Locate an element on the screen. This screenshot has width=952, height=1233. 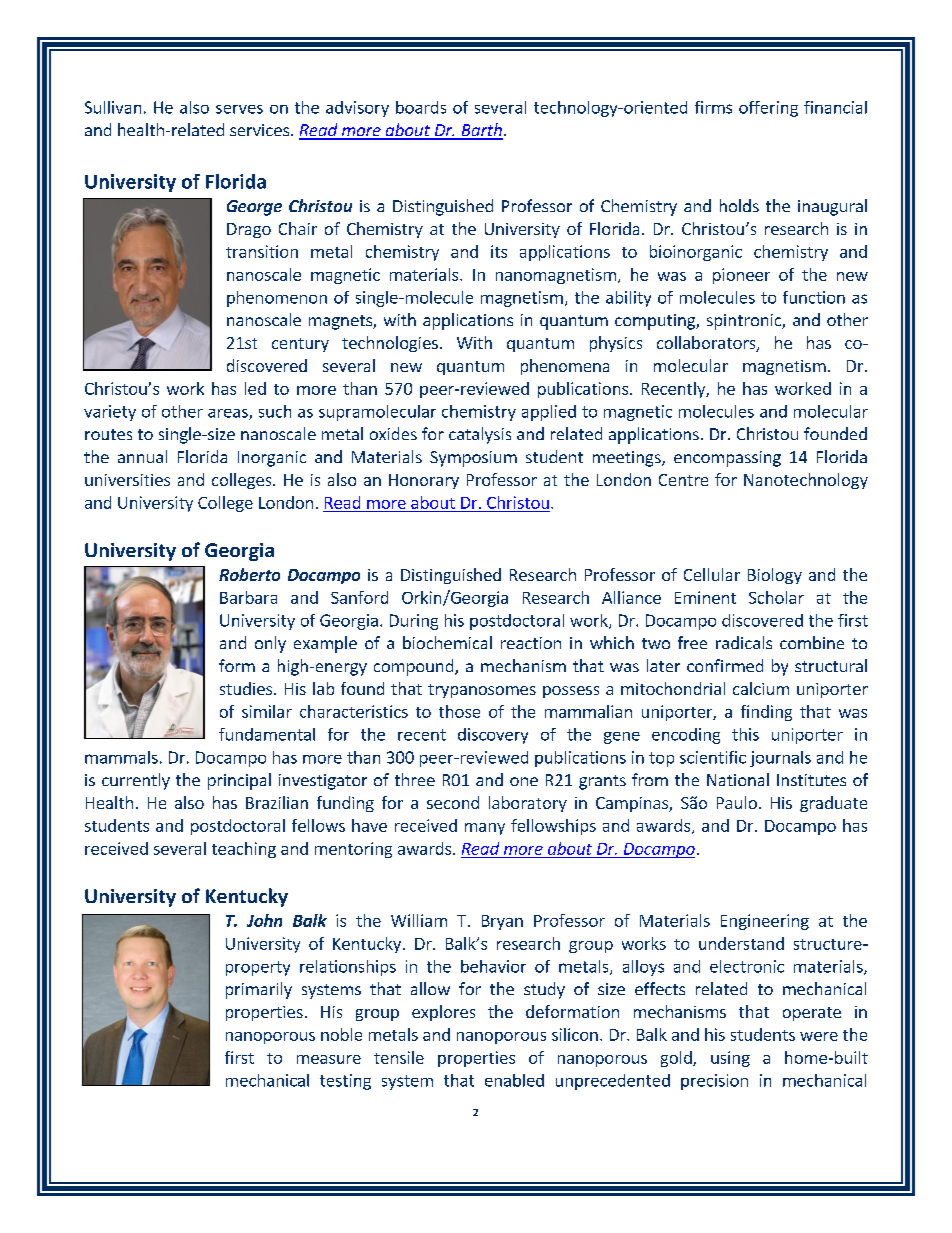
offering is located at coordinates (768, 109).
